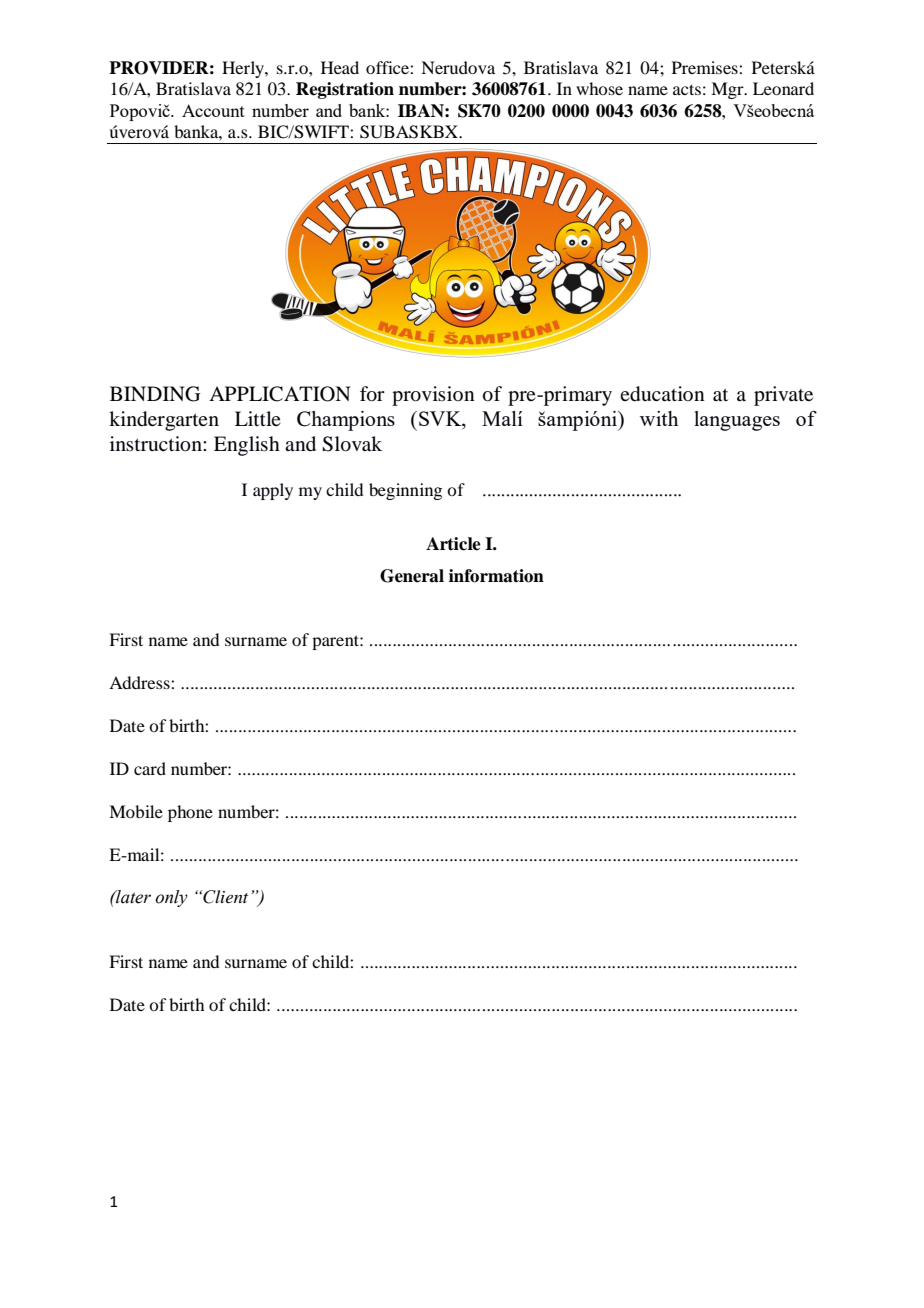  Describe the element at coordinates (273, 491) in the screenshot. I see `apply` at that location.
